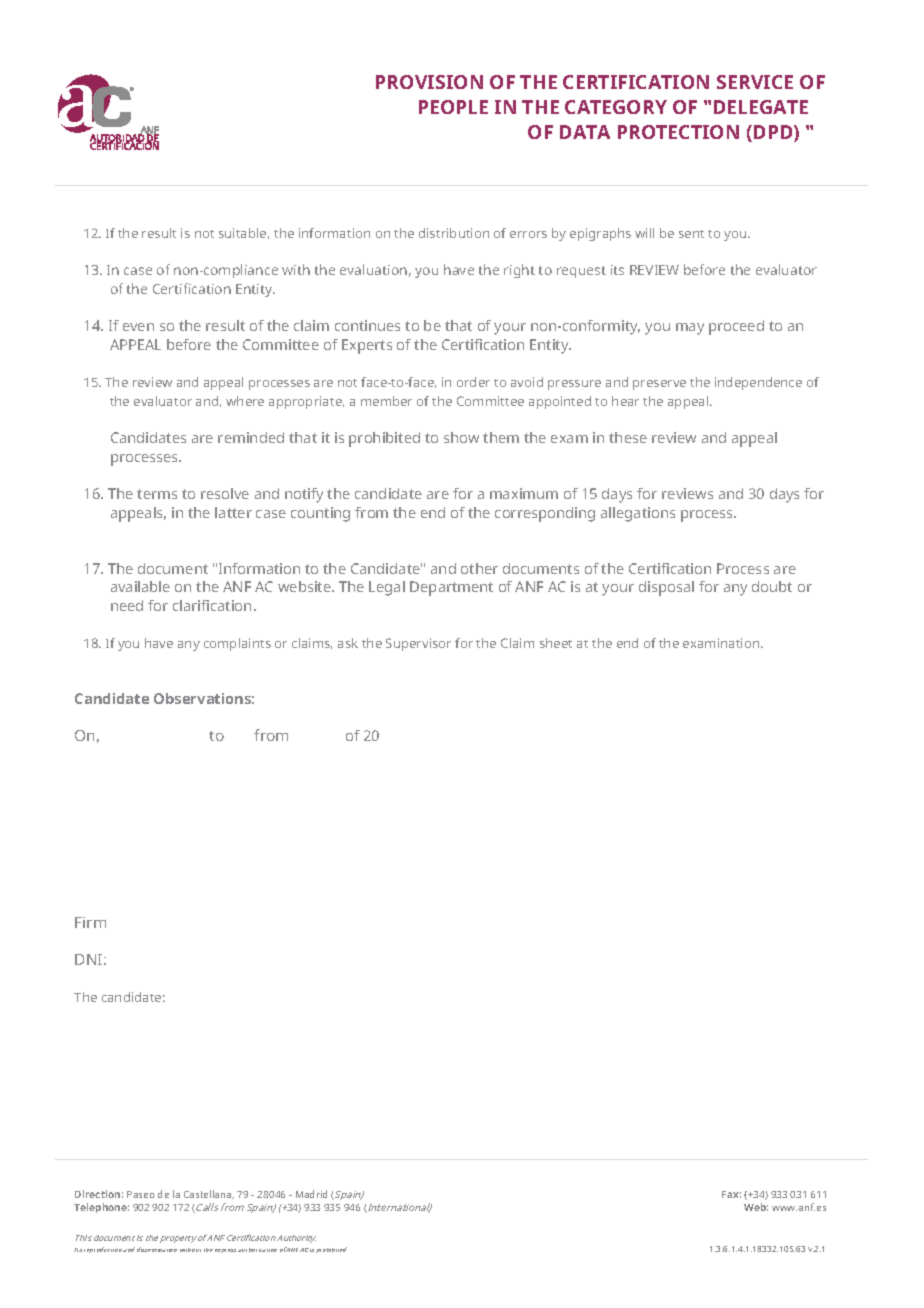 This screenshot has height=1308, width=924. I want to click on Madrid, so click(311, 1194).
